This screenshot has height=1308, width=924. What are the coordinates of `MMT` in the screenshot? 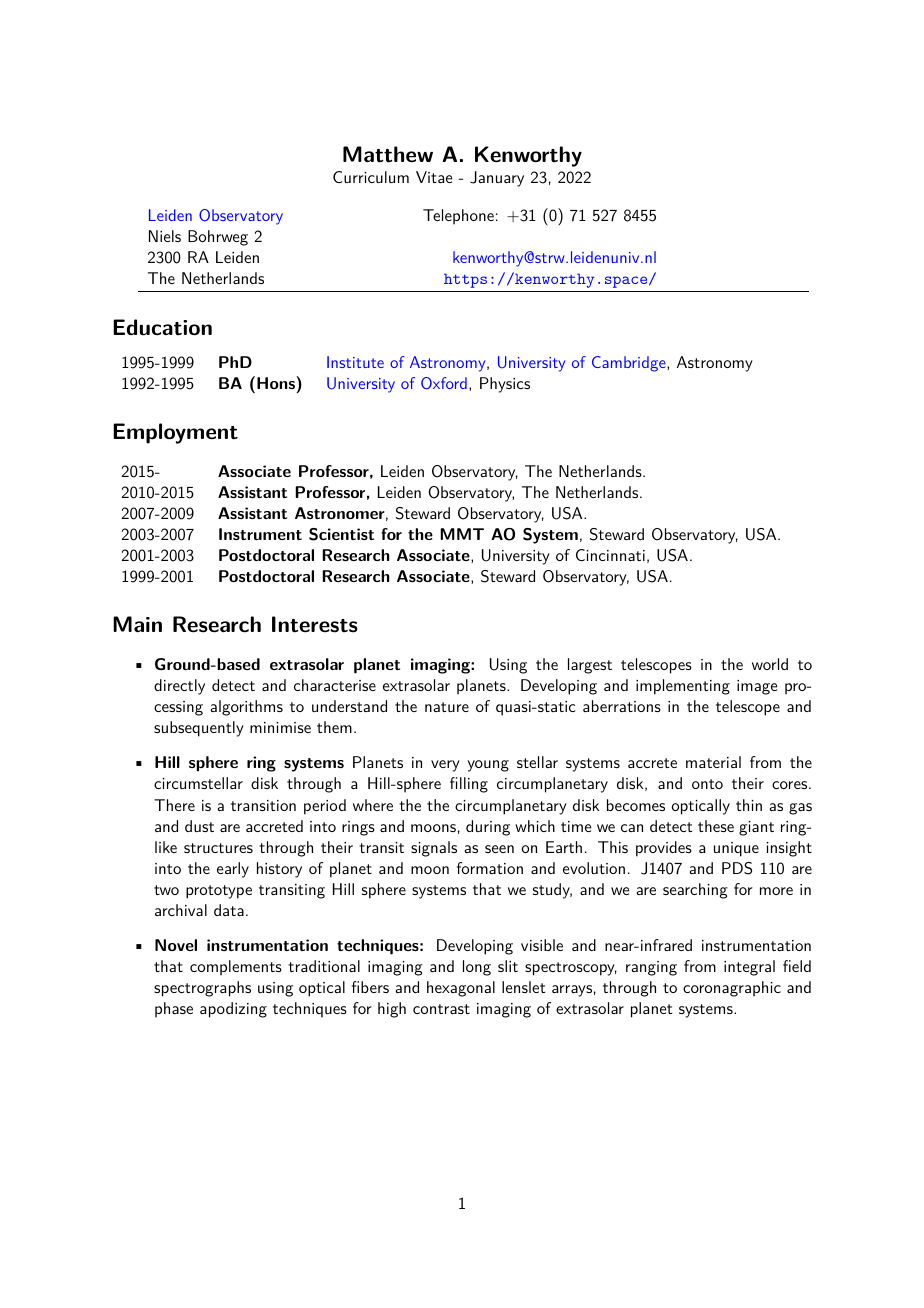 It's located at (462, 534).
